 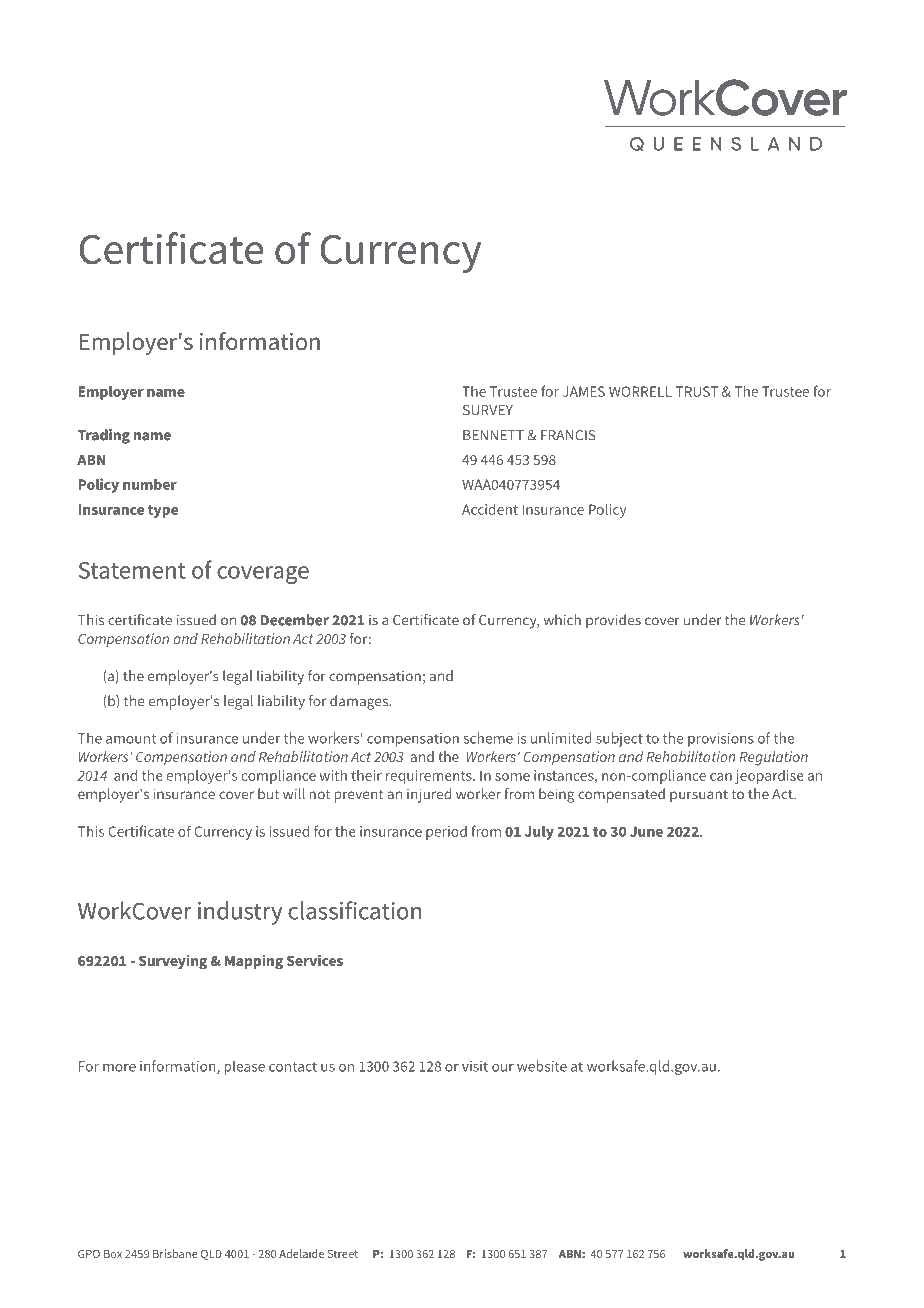 What do you see at coordinates (132, 570) in the document?
I see `Statement` at bounding box center [132, 570].
